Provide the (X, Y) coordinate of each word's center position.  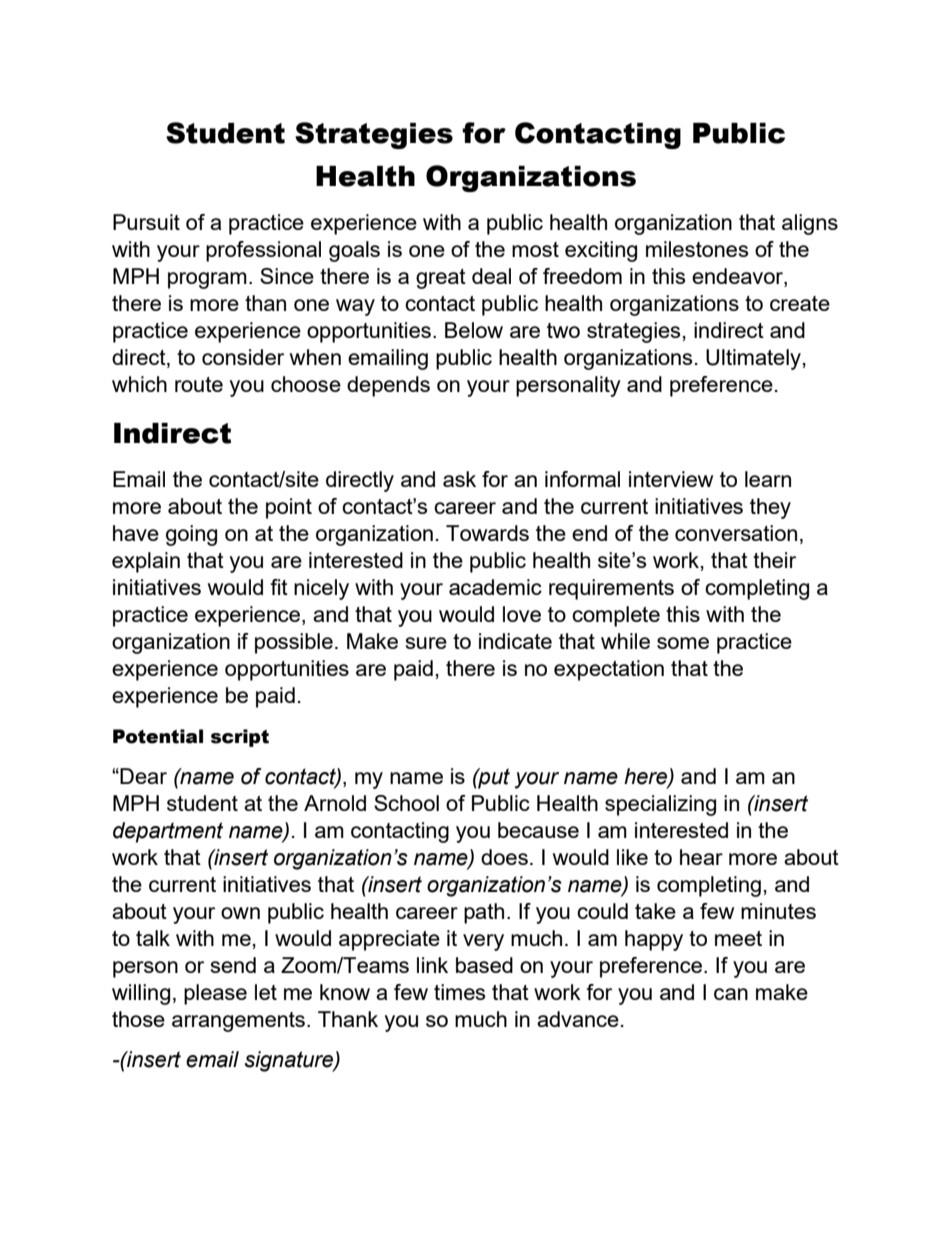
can (731, 994)
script (240, 738)
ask (459, 479)
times (459, 992)
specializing (660, 805)
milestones (697, 249)
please (215, 994)
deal (491, 276)
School (406, 803)
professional (263, 251)
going (191, 535)
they (770, 508)
